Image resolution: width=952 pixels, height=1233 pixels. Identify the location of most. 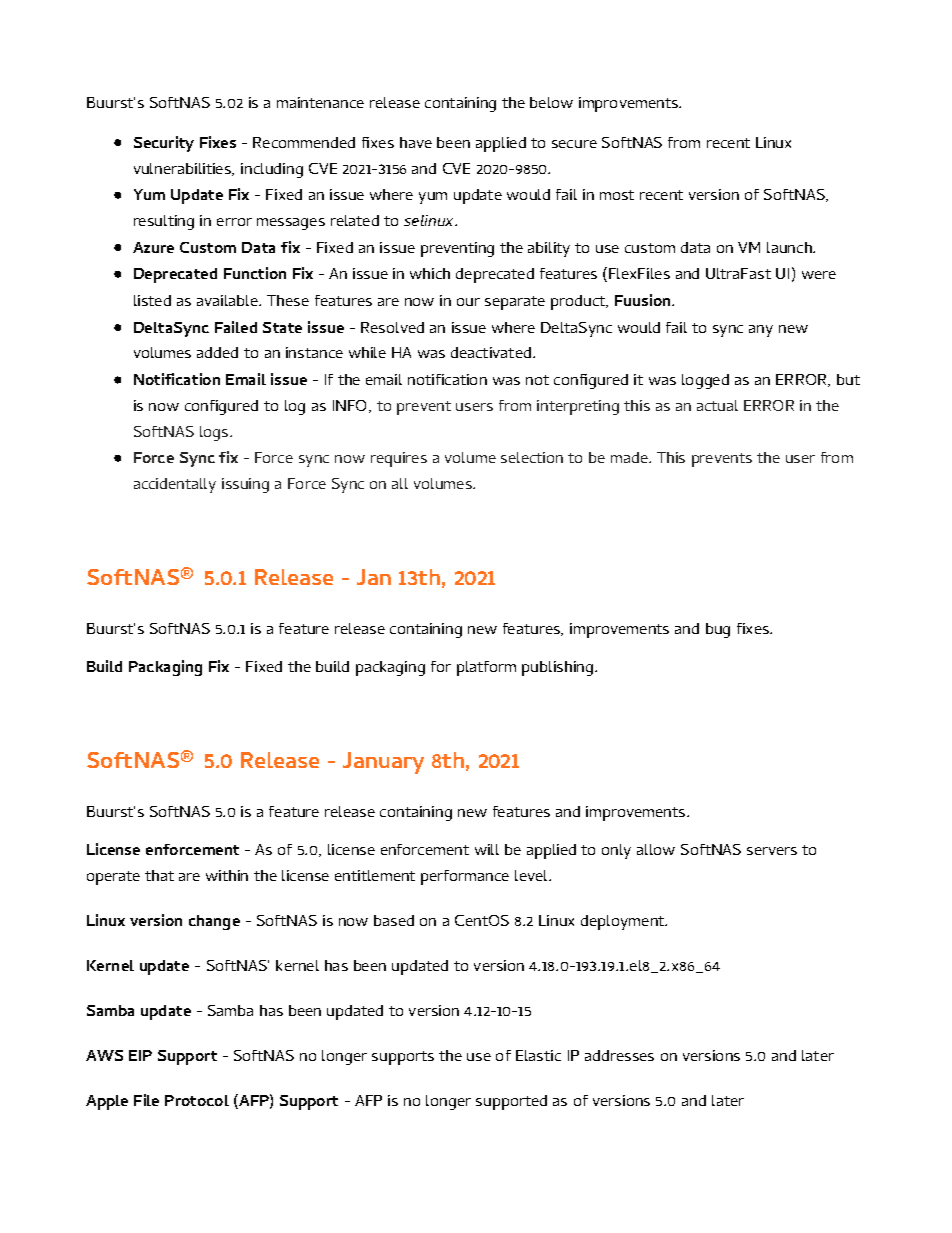
(617, 195).
